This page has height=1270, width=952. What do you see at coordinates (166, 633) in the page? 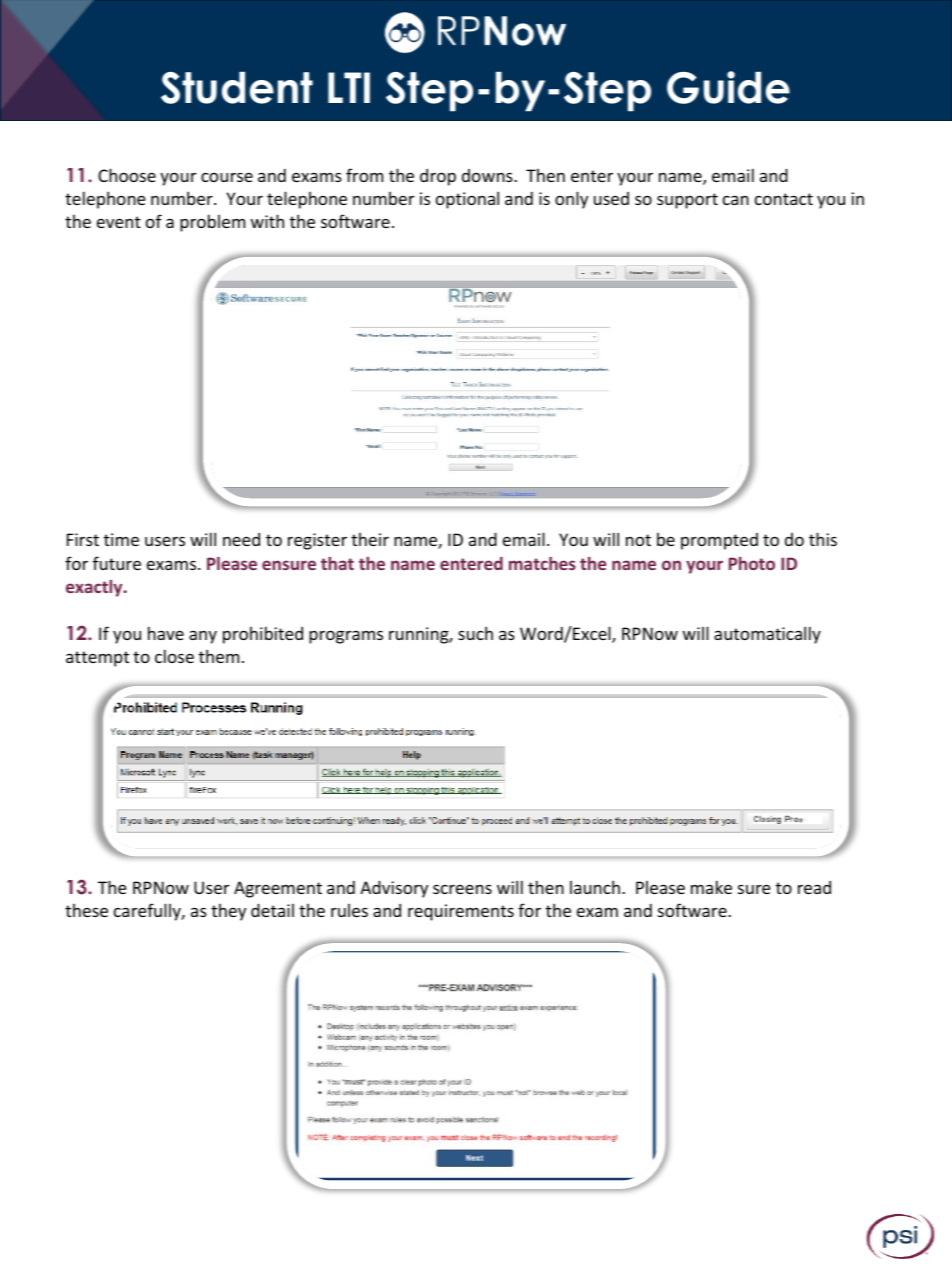
I see `have` at bounding box center [166, 633].
